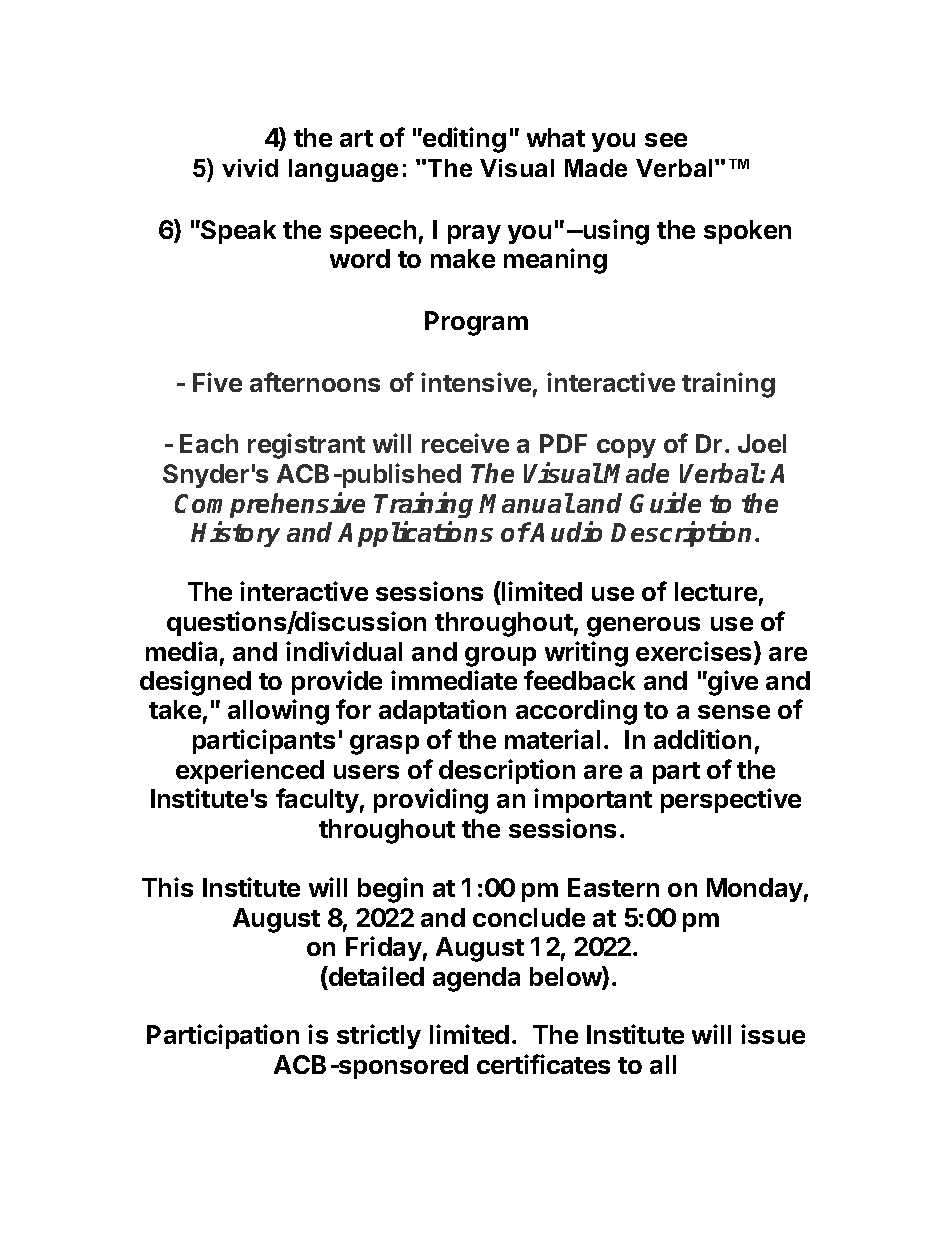 The image size is (952, 1233). Describe the element at coordinates (463, 140) in the page. I see `editing` at that location.
